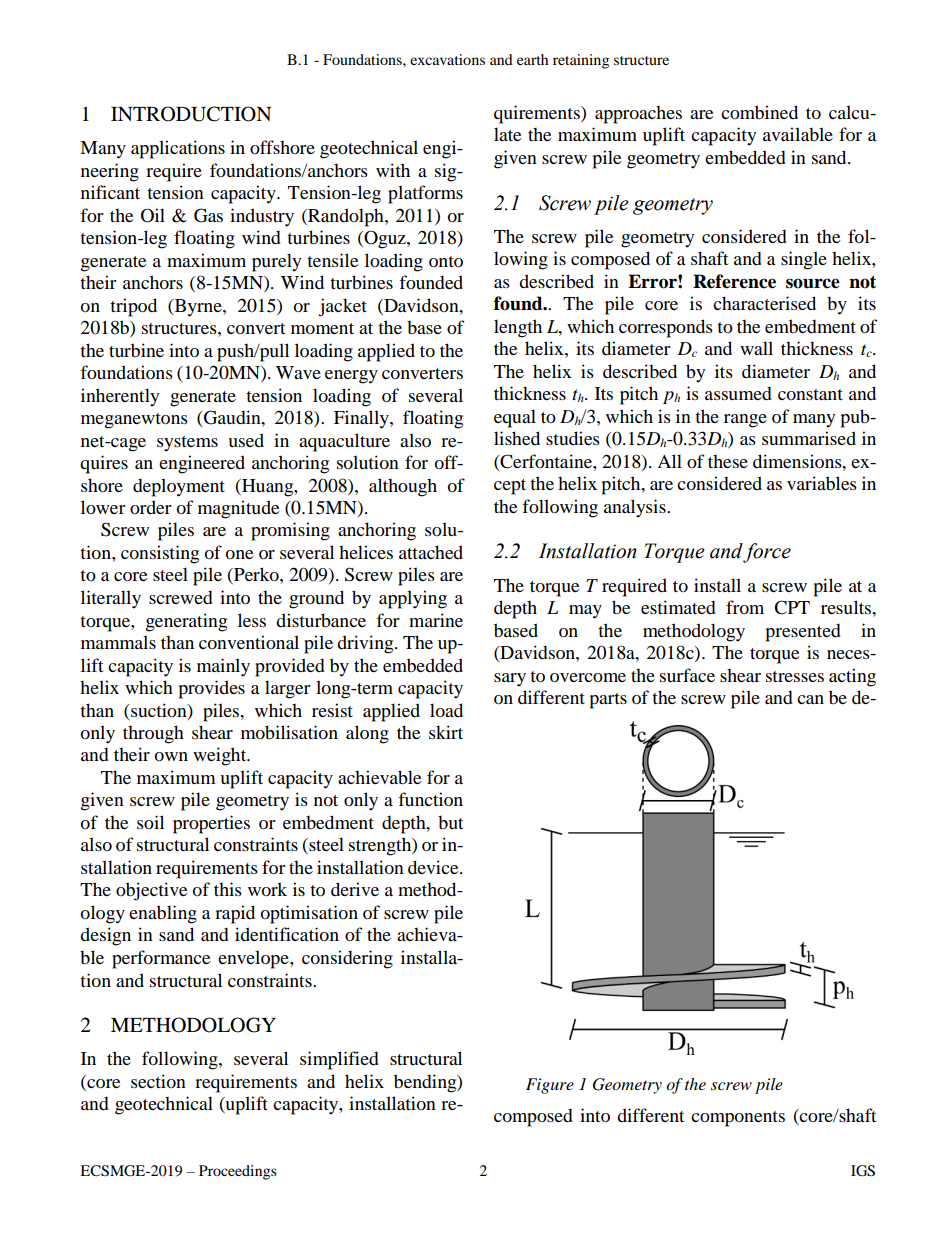  Describe the element at coordinates (436, 620) in the screenshot. I see `marine` at that location.
